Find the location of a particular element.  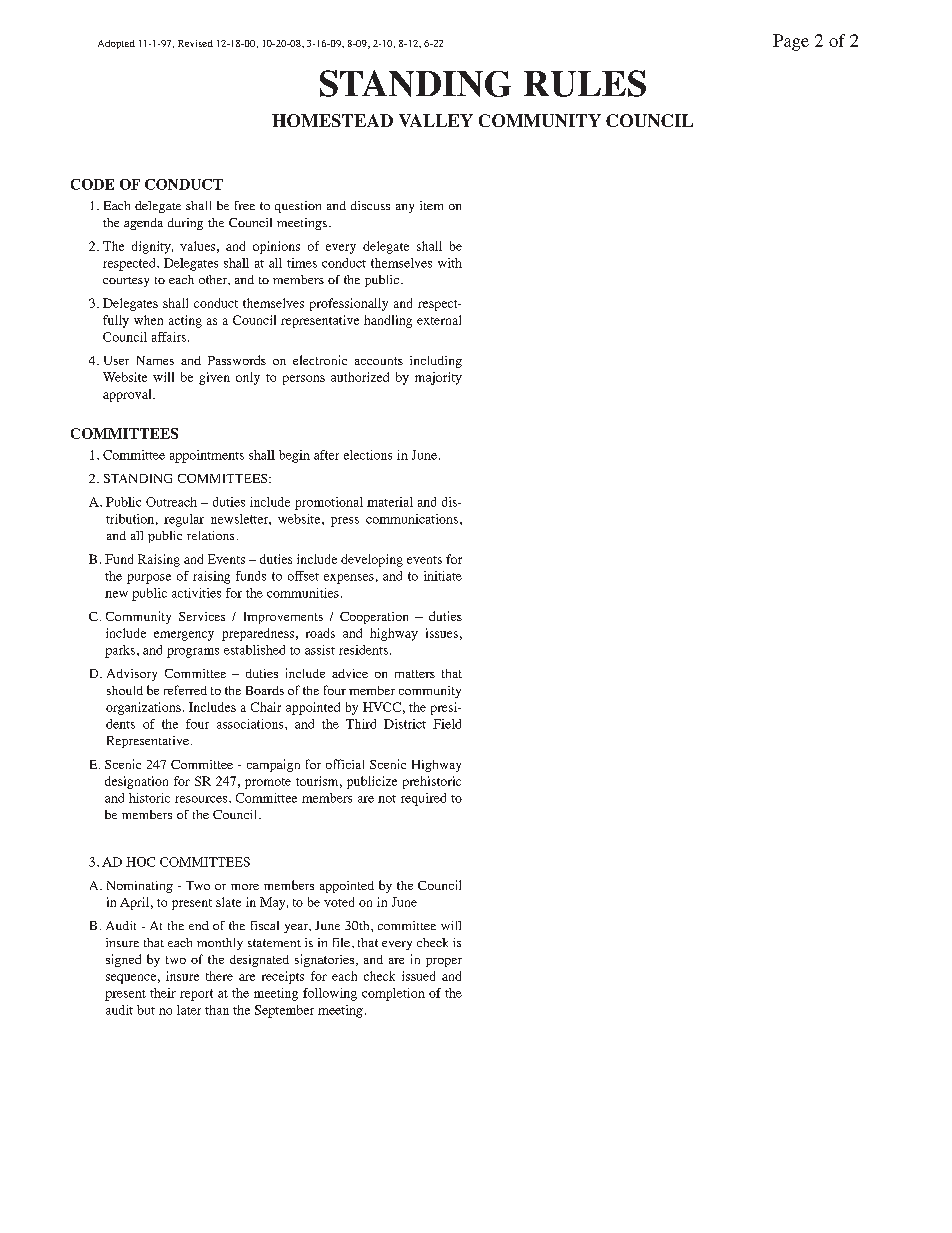

with is located at coordinates (450, 263).
